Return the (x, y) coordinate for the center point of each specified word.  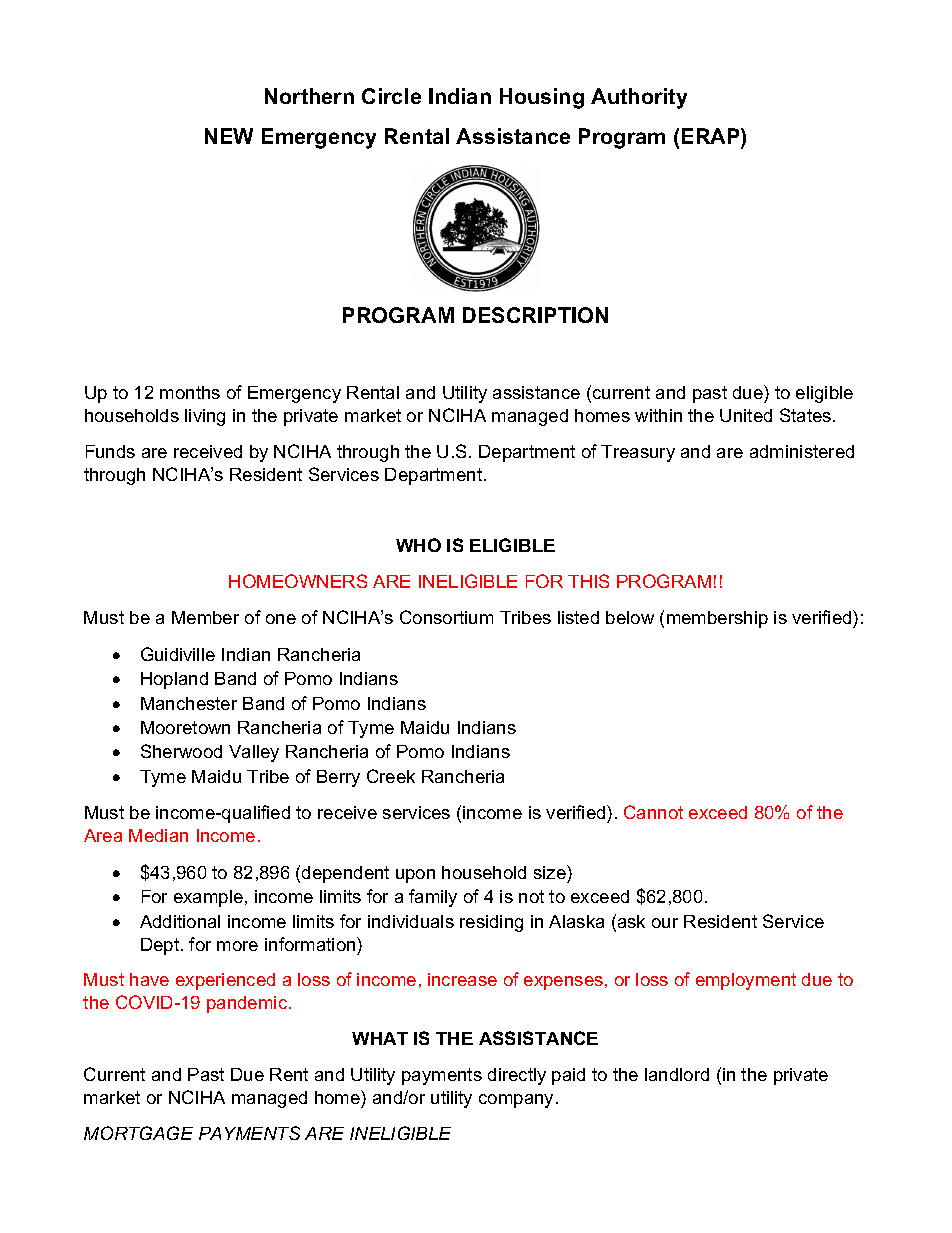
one (281, 619)
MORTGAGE (138, 1133)
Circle (391, 96)
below (630, 617)
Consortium (446, 617)
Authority (639, 98)
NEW (229, 136)
